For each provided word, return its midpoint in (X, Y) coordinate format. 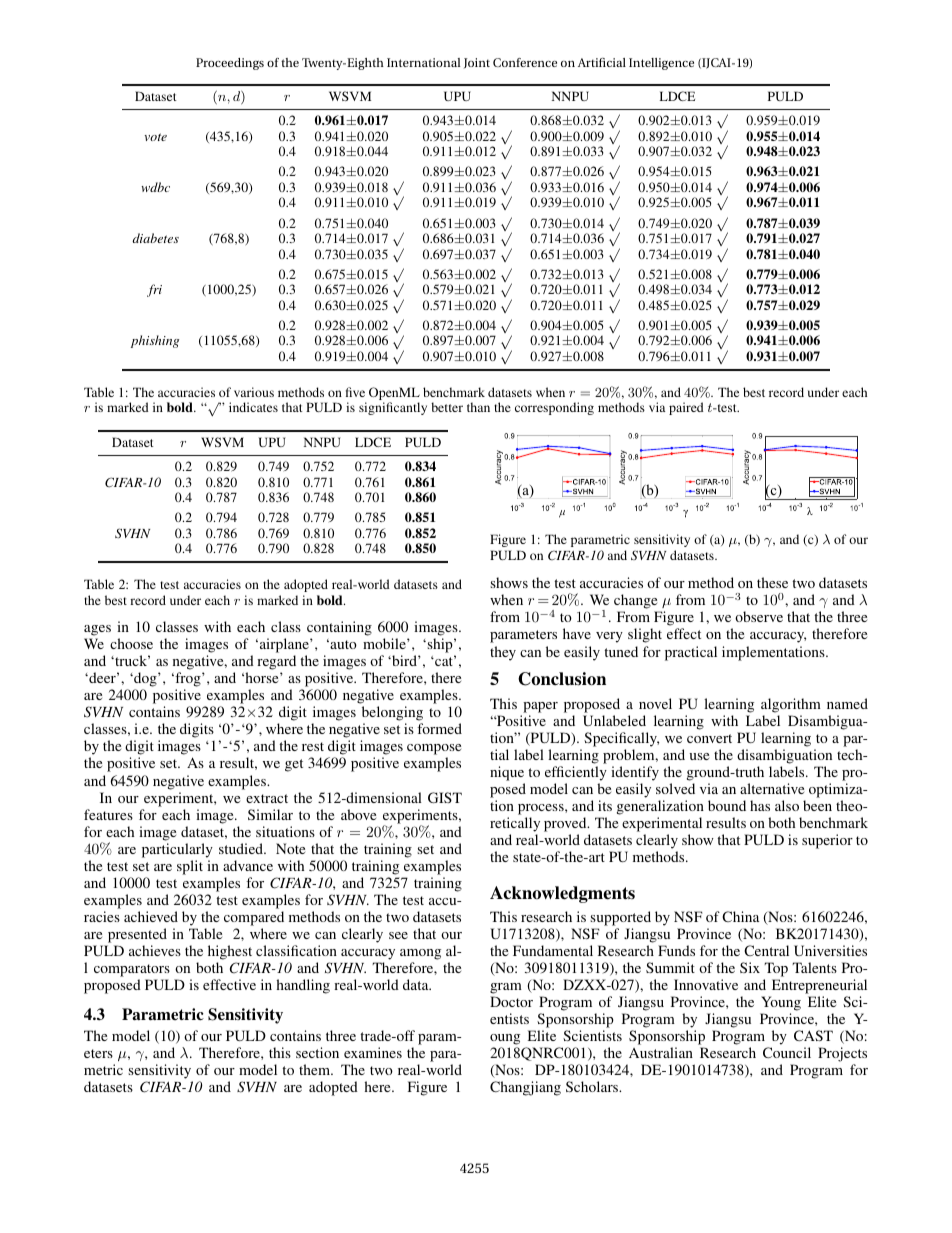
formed (439, 728)
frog (188, 679)
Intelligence (661, 64)
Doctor (511, 1001)
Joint (477, 63)
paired (686, 408)
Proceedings (230, 64)
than (478, 407)
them (316, 1069)
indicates (253, 407)
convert (709, 738)
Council (787, 1052)
